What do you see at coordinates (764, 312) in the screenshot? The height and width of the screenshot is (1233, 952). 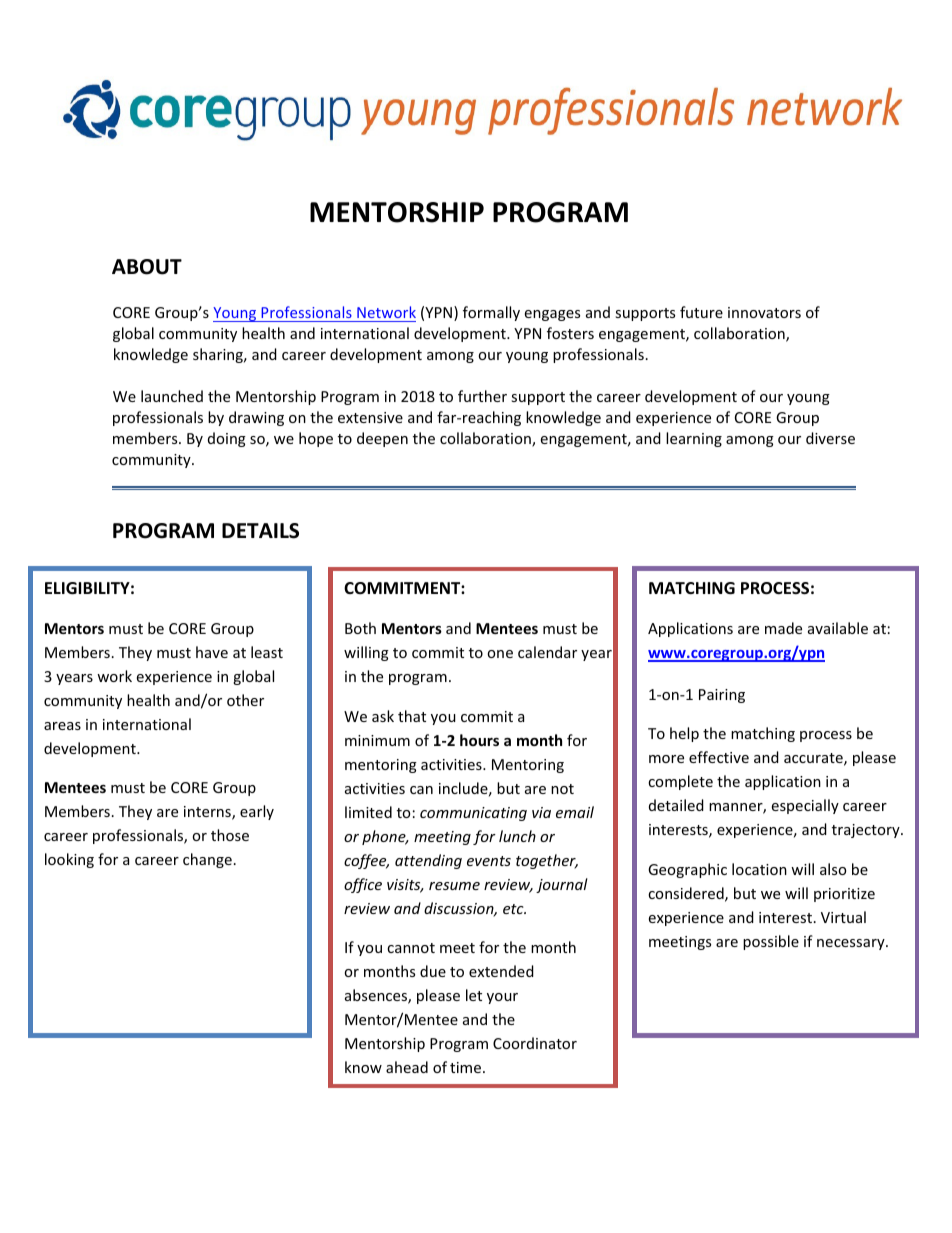 I see `innovators` at bounding box center [764, 312].
